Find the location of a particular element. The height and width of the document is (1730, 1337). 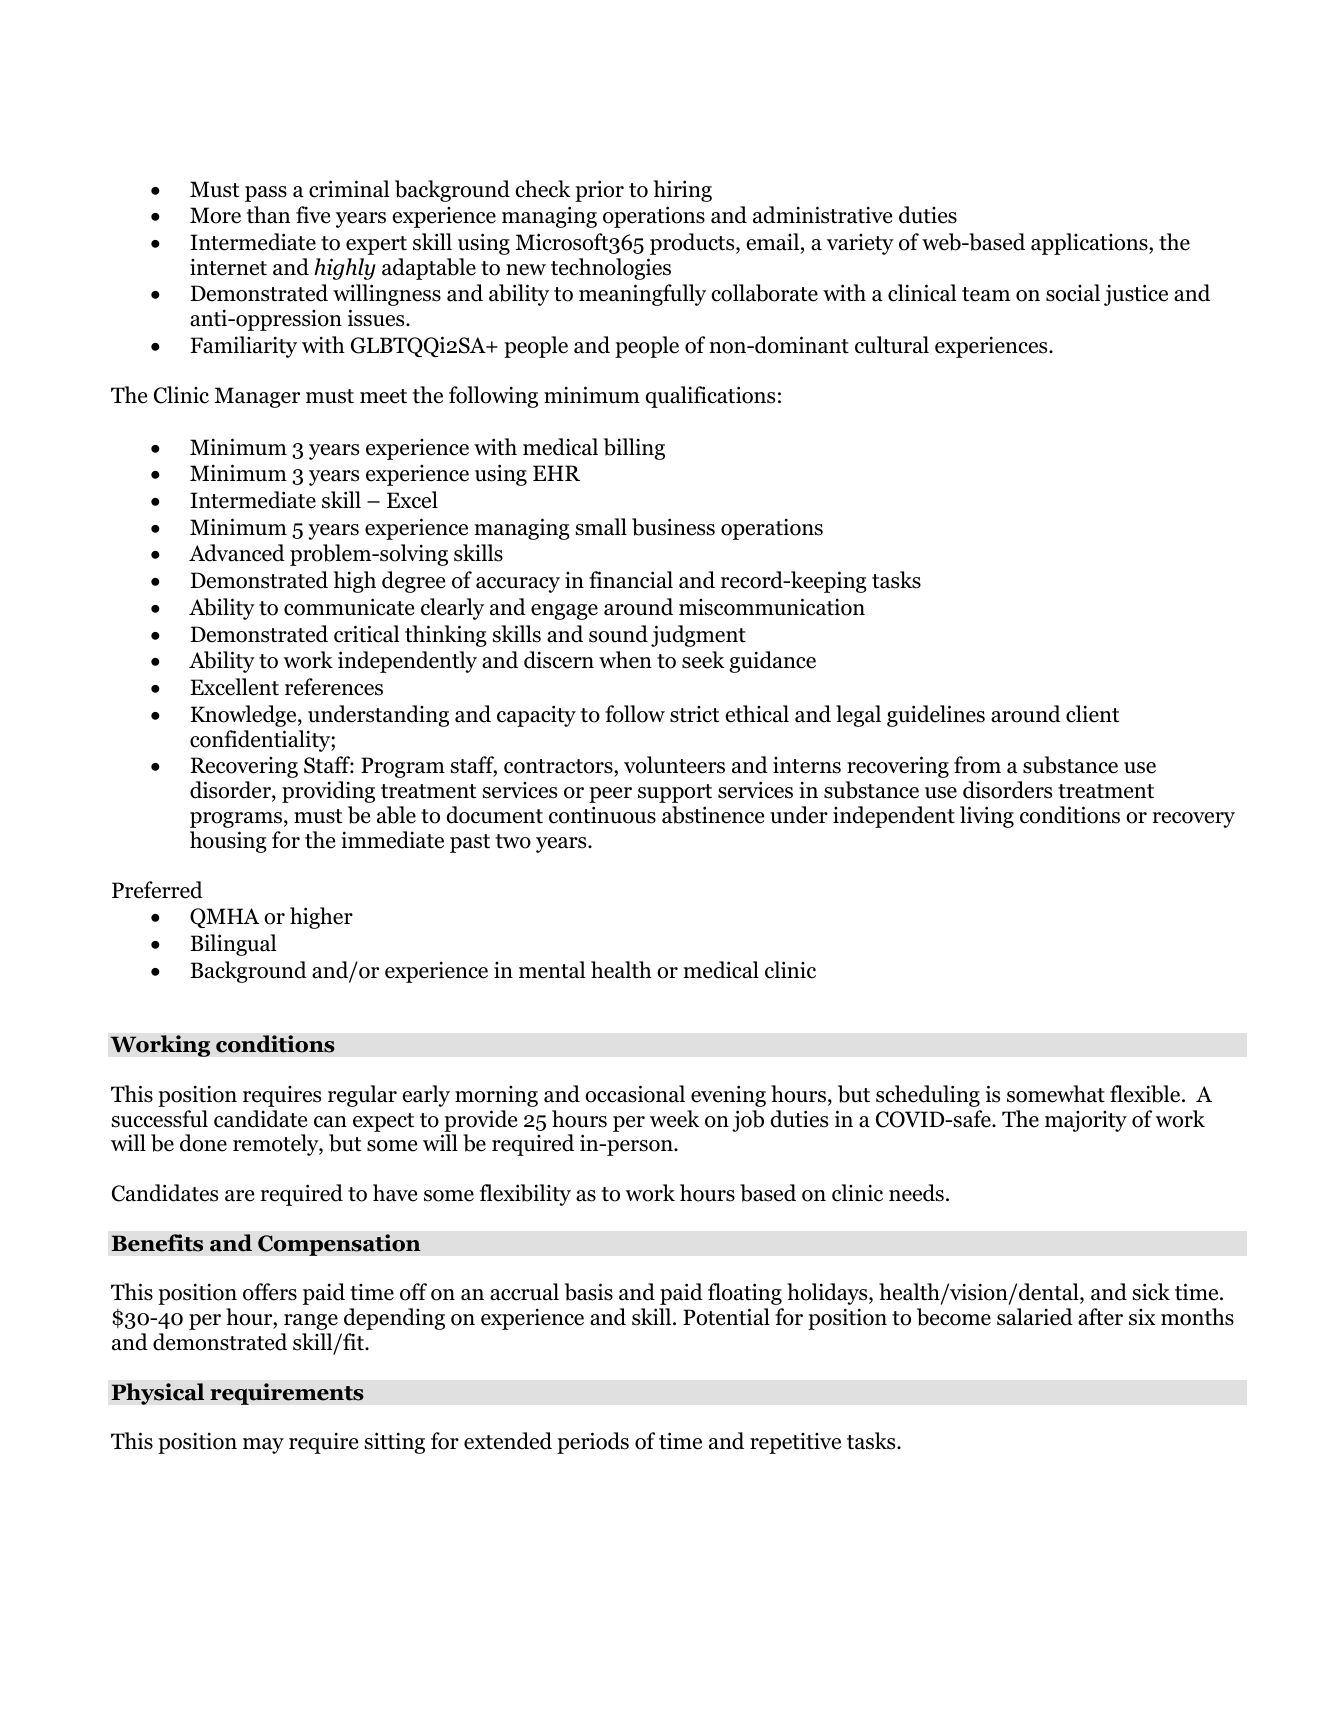

applications is located at coordinates (1090, 244).
